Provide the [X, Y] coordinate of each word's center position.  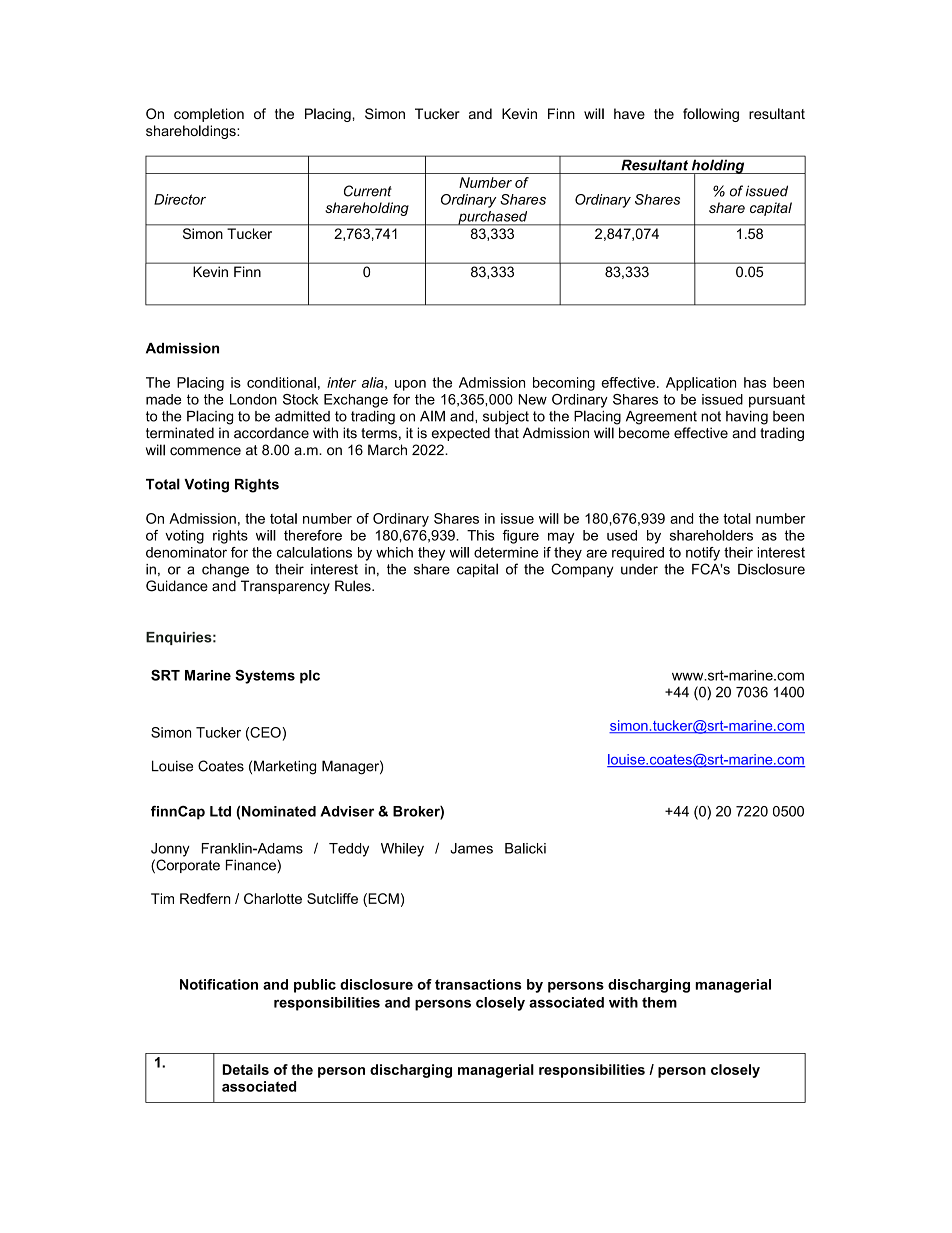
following [711, 115]
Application [701, 384]
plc [310, 677]
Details [245, 1069]
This [481, 535]
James [471, 848]
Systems [265, 677]
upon [410, 385]
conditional [281, 382]
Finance [252, 866]
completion [209, 115]
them [659, 1002]
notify [703, 554]
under [639, 569]
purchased [493, 218]
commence [205, 451]
